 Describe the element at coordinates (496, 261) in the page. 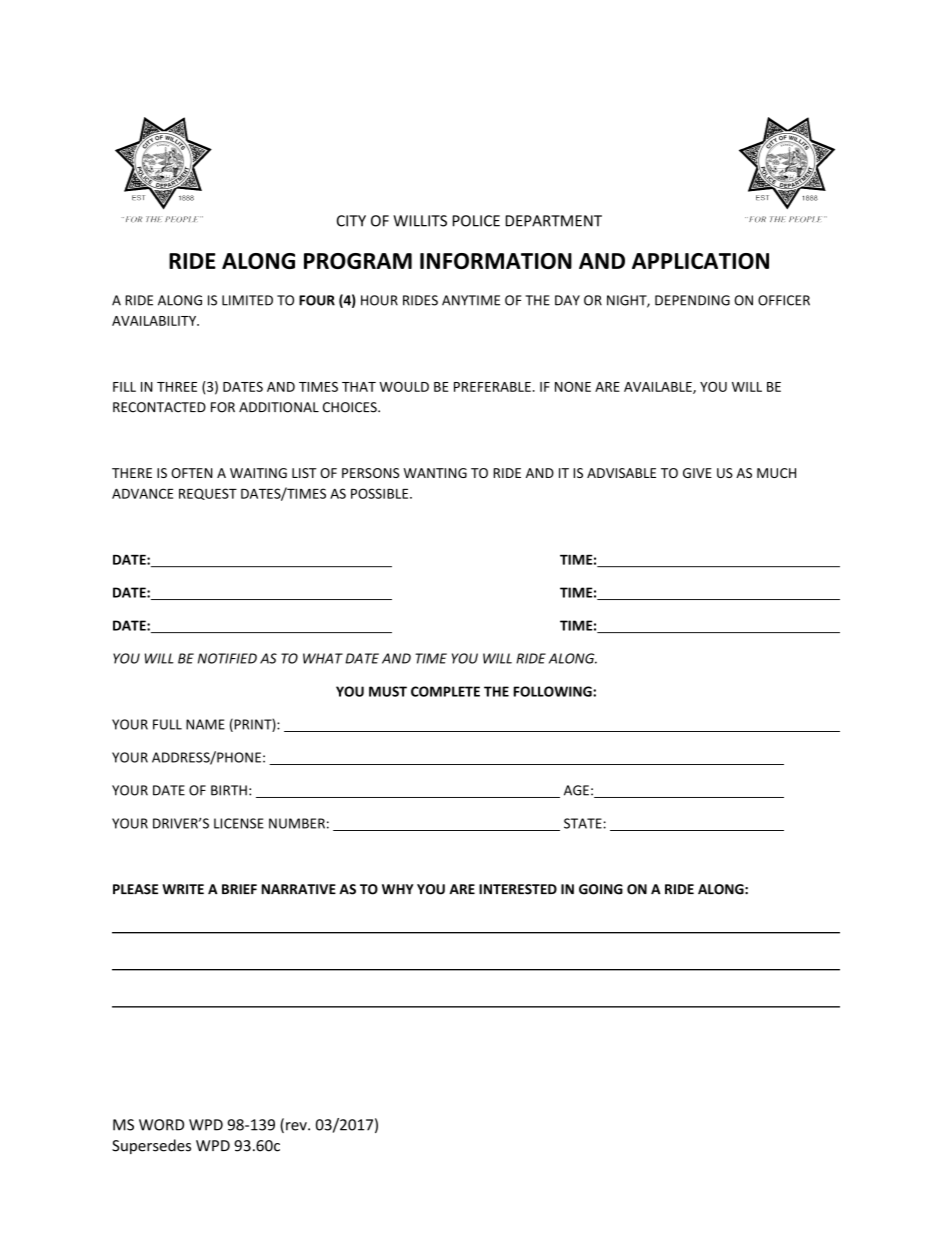

I see `INFORMATION` at that location.
